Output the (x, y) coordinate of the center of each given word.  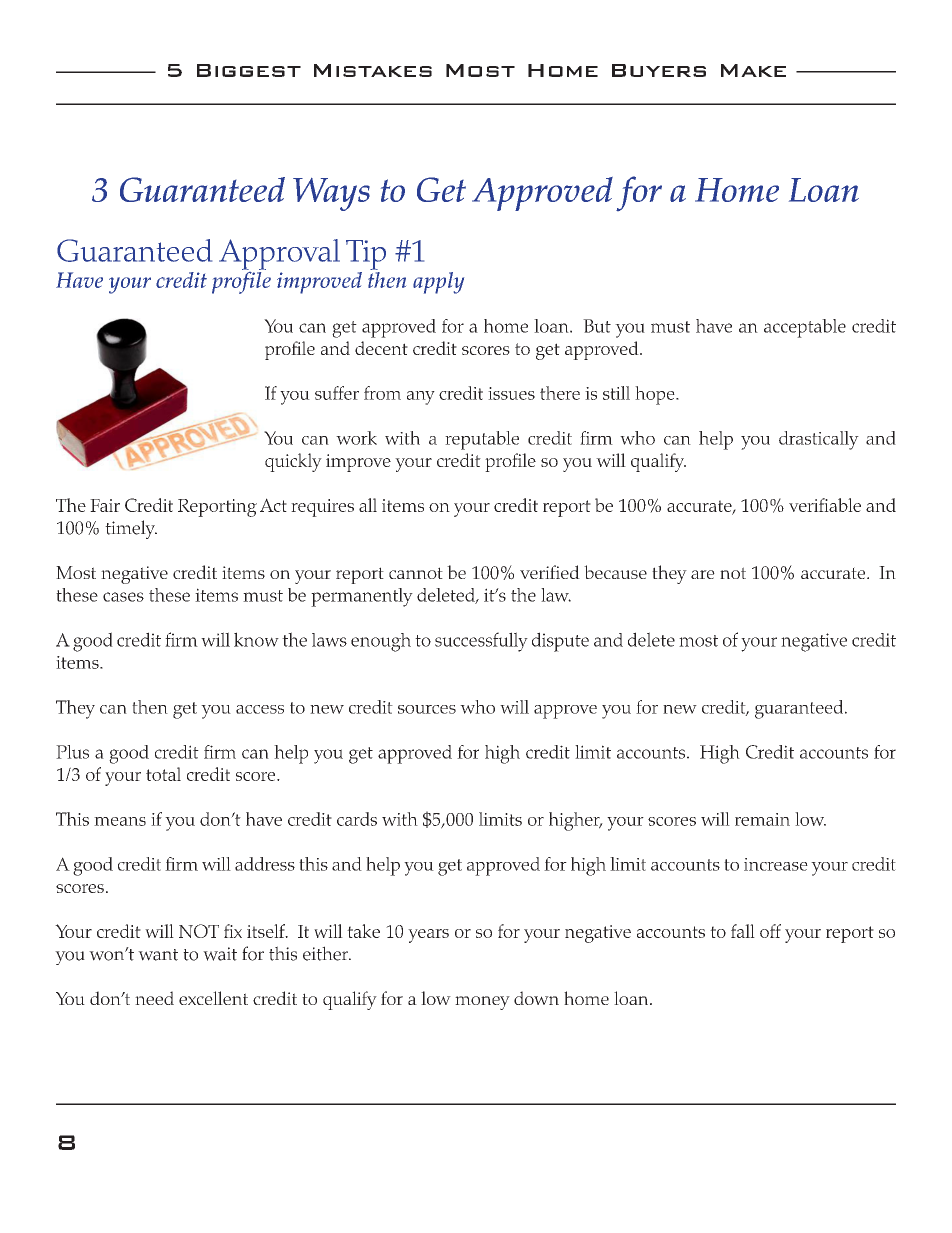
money (482, 1003)
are (703, 574)
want (158, 955)
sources (427, 709)
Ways (331, 194)
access (260, 709)
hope (656, 395)
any (421, 398)
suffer (337, 393)
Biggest (249, 70)
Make (753, 70)
